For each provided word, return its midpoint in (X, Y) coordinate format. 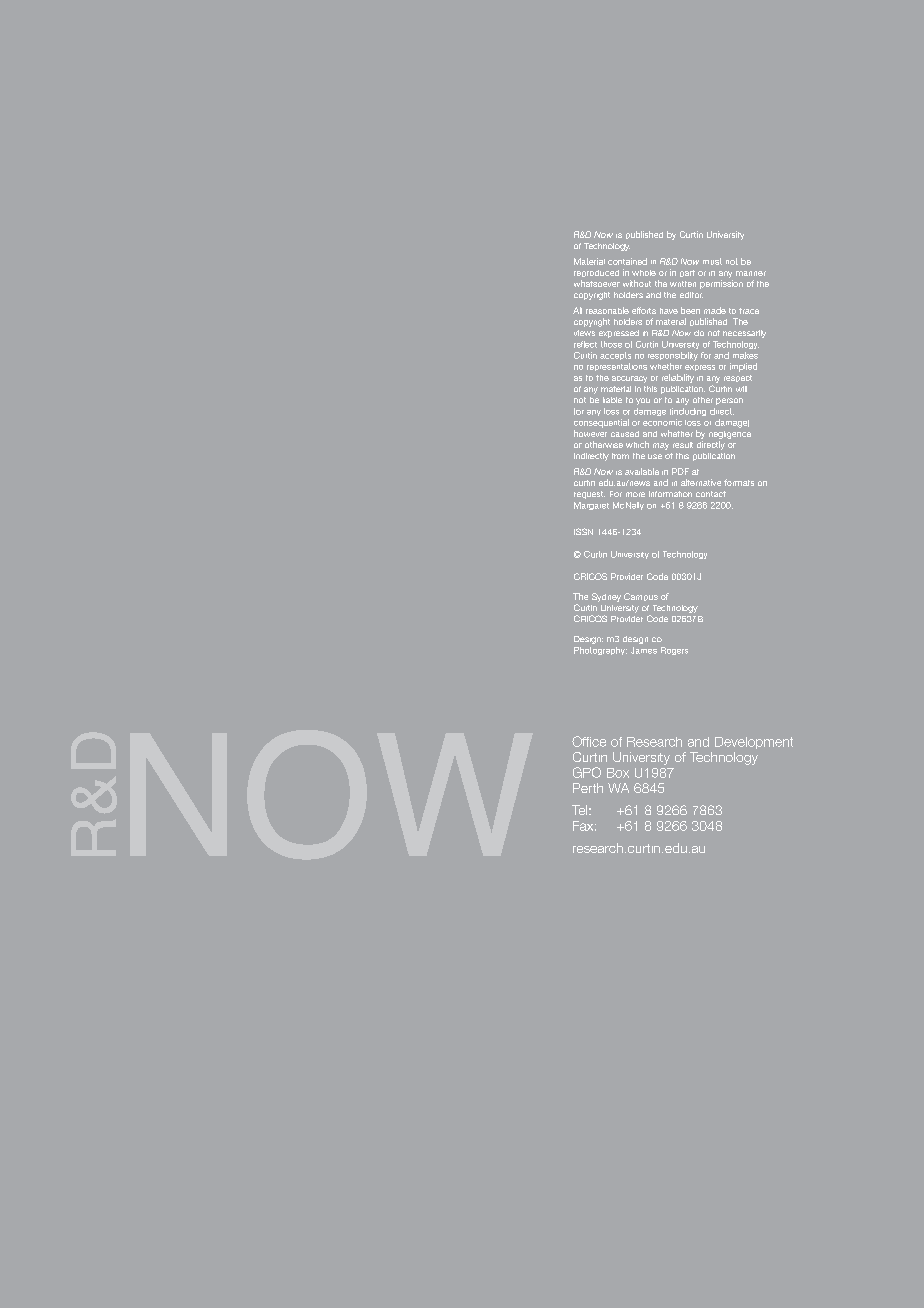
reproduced (596, 273)
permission (721, 284)
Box (618, 773)
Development (754, 743)
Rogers (674, 651)
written (683, 284)
